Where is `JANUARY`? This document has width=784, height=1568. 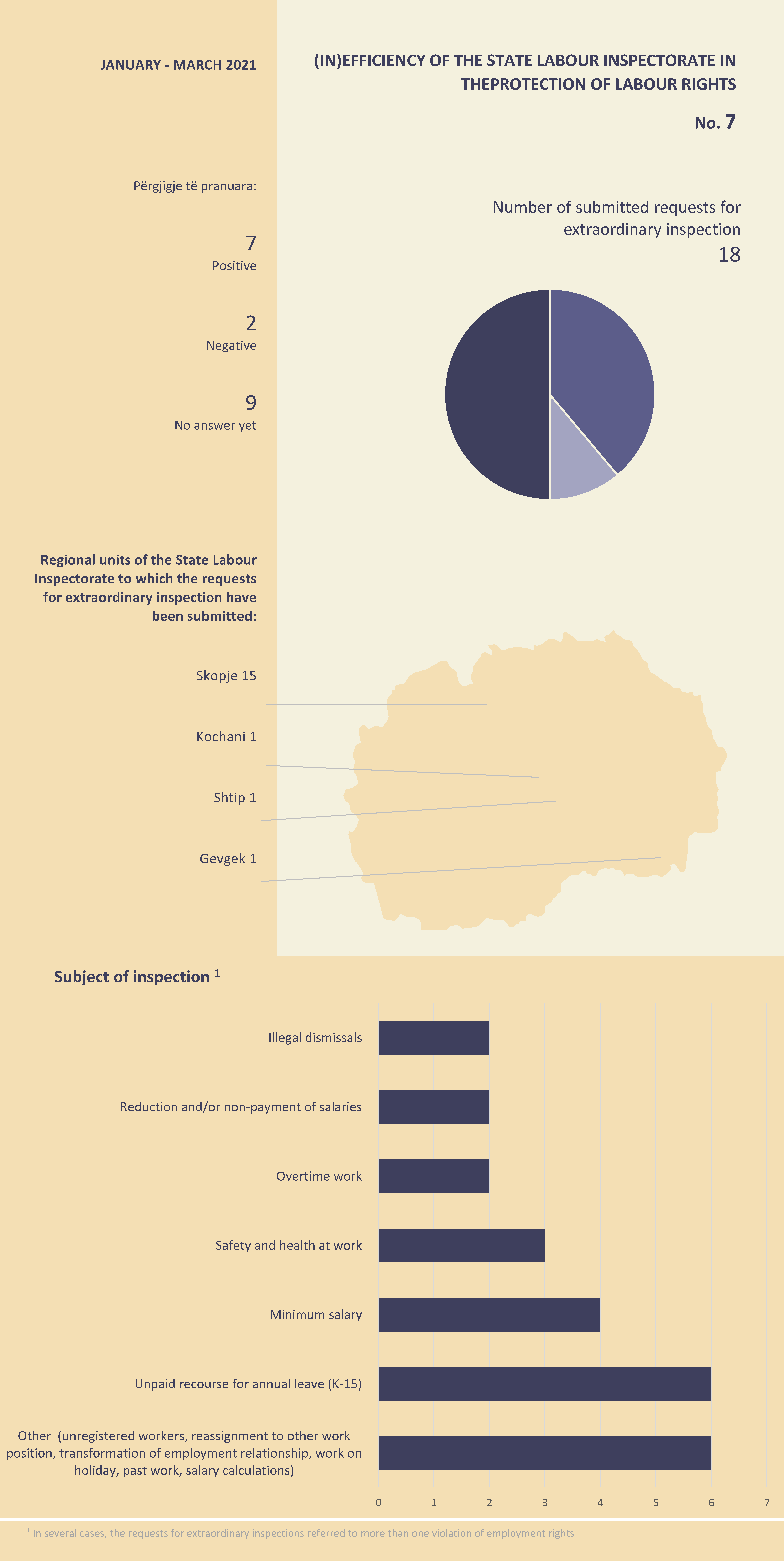 JANUARY is located at coordinates (131, 65).
